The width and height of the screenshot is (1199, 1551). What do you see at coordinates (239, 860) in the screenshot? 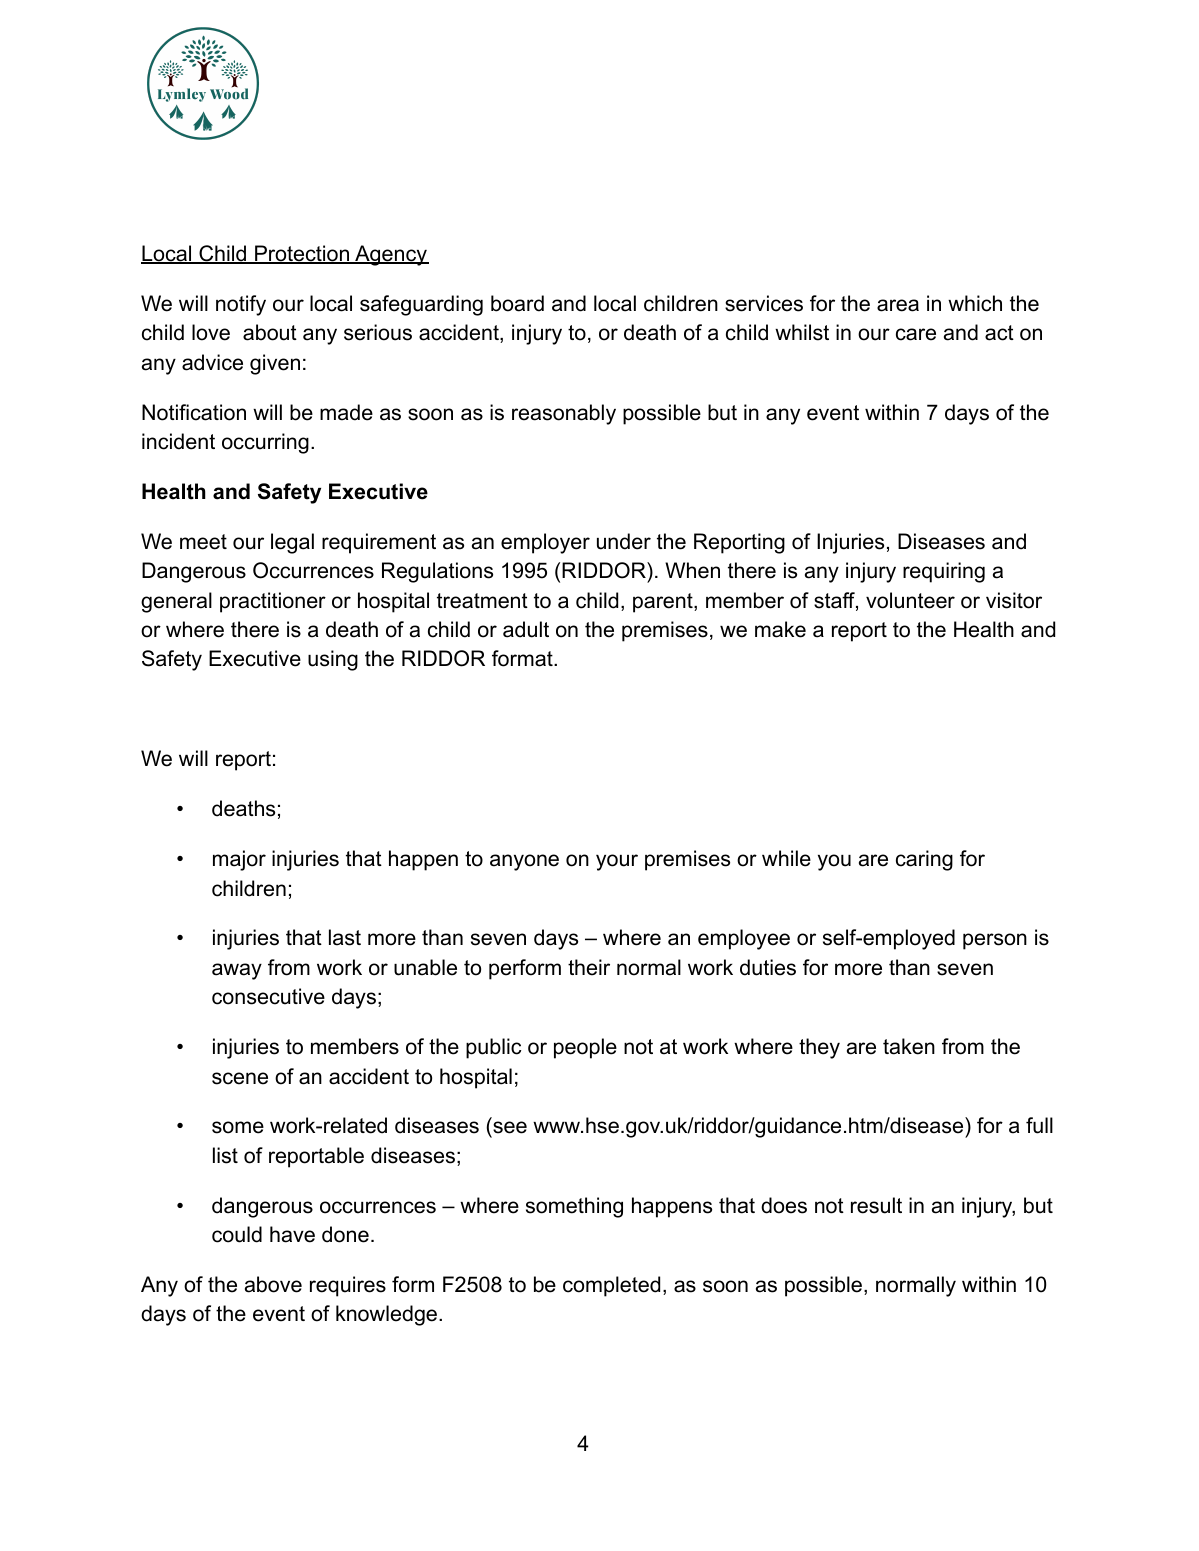
I see `major` at bounding box center [239, 860].
